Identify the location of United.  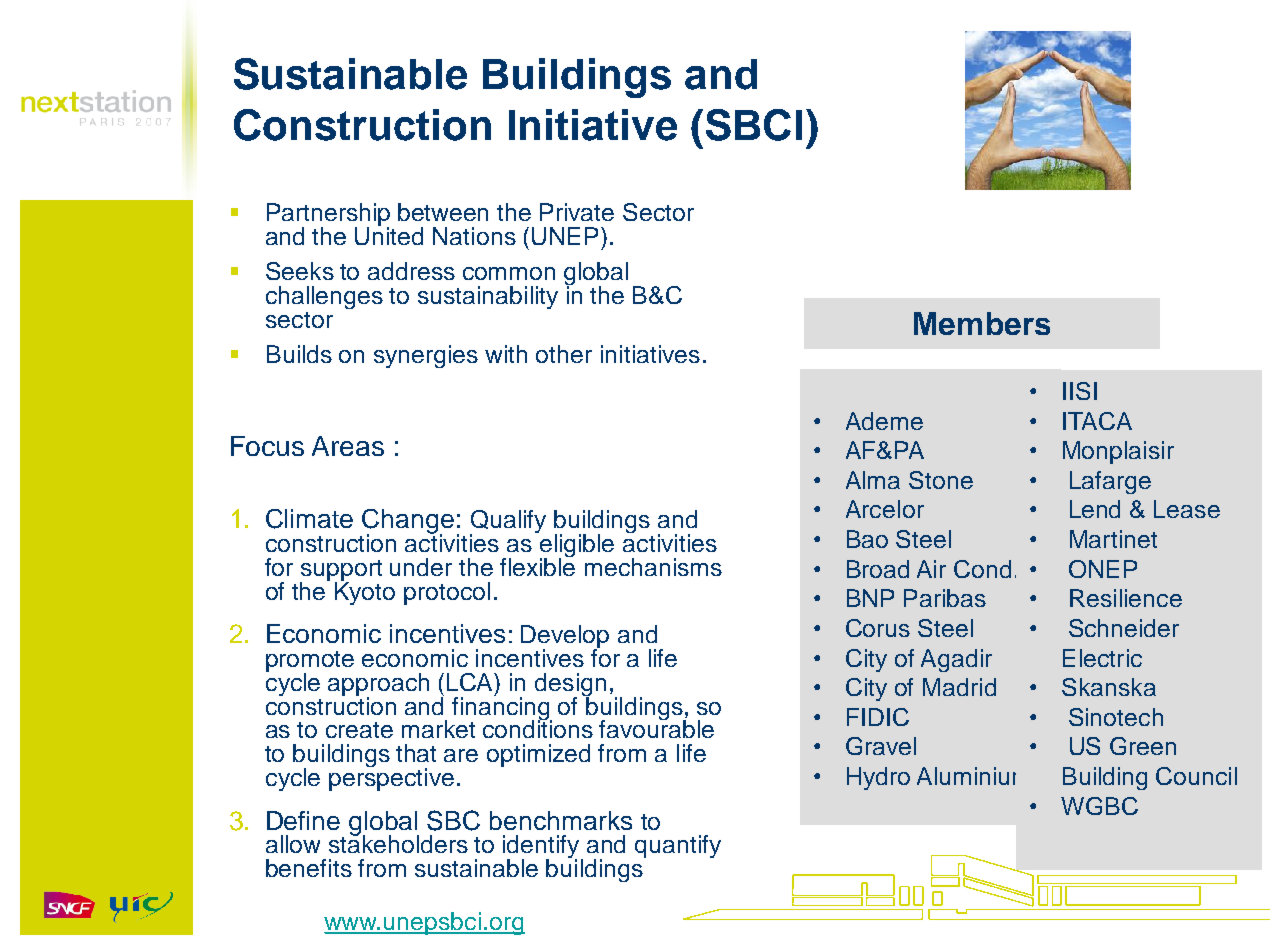
(389, 235).
